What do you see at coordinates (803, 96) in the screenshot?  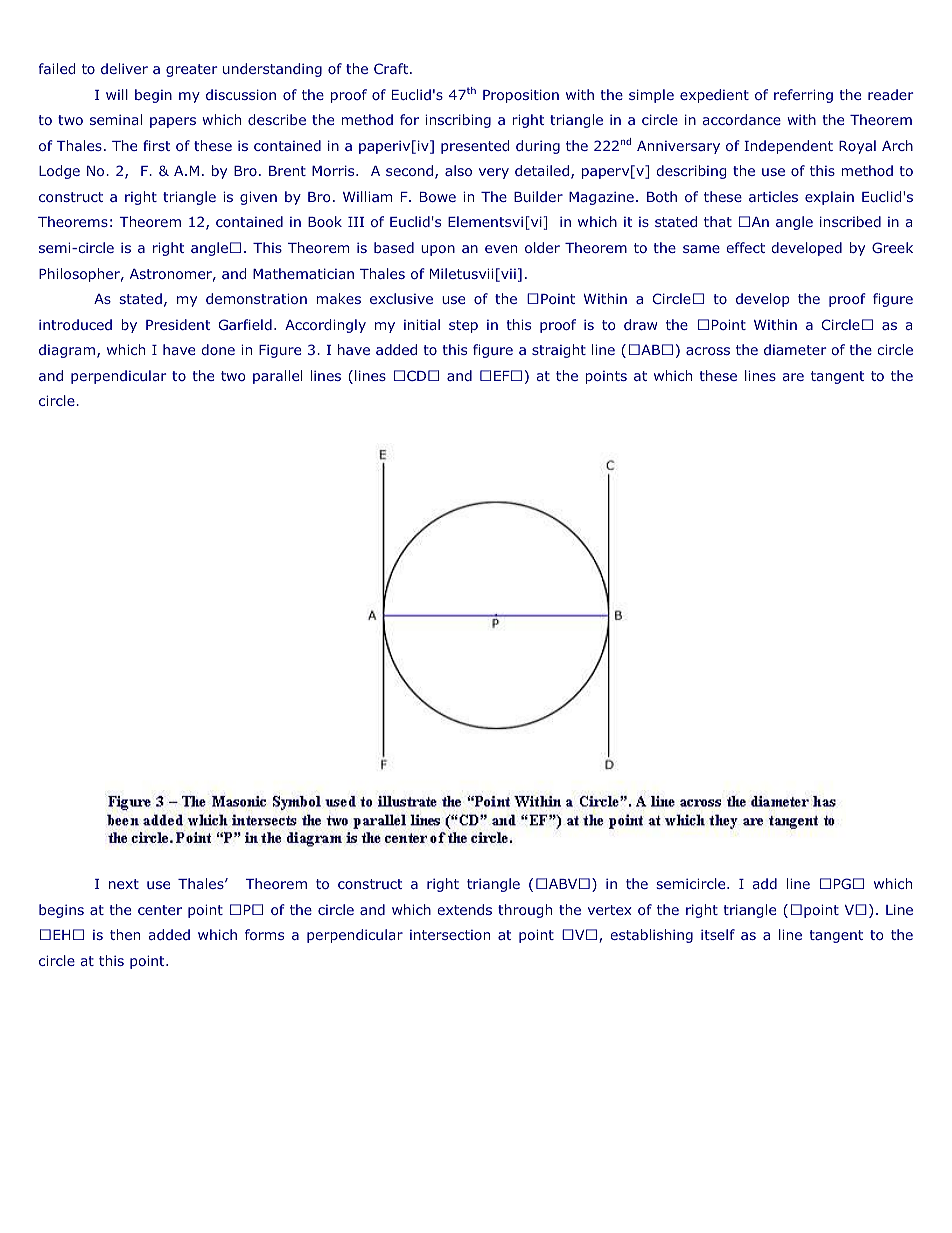 I see `referring` at bounding box center [803, 96].
